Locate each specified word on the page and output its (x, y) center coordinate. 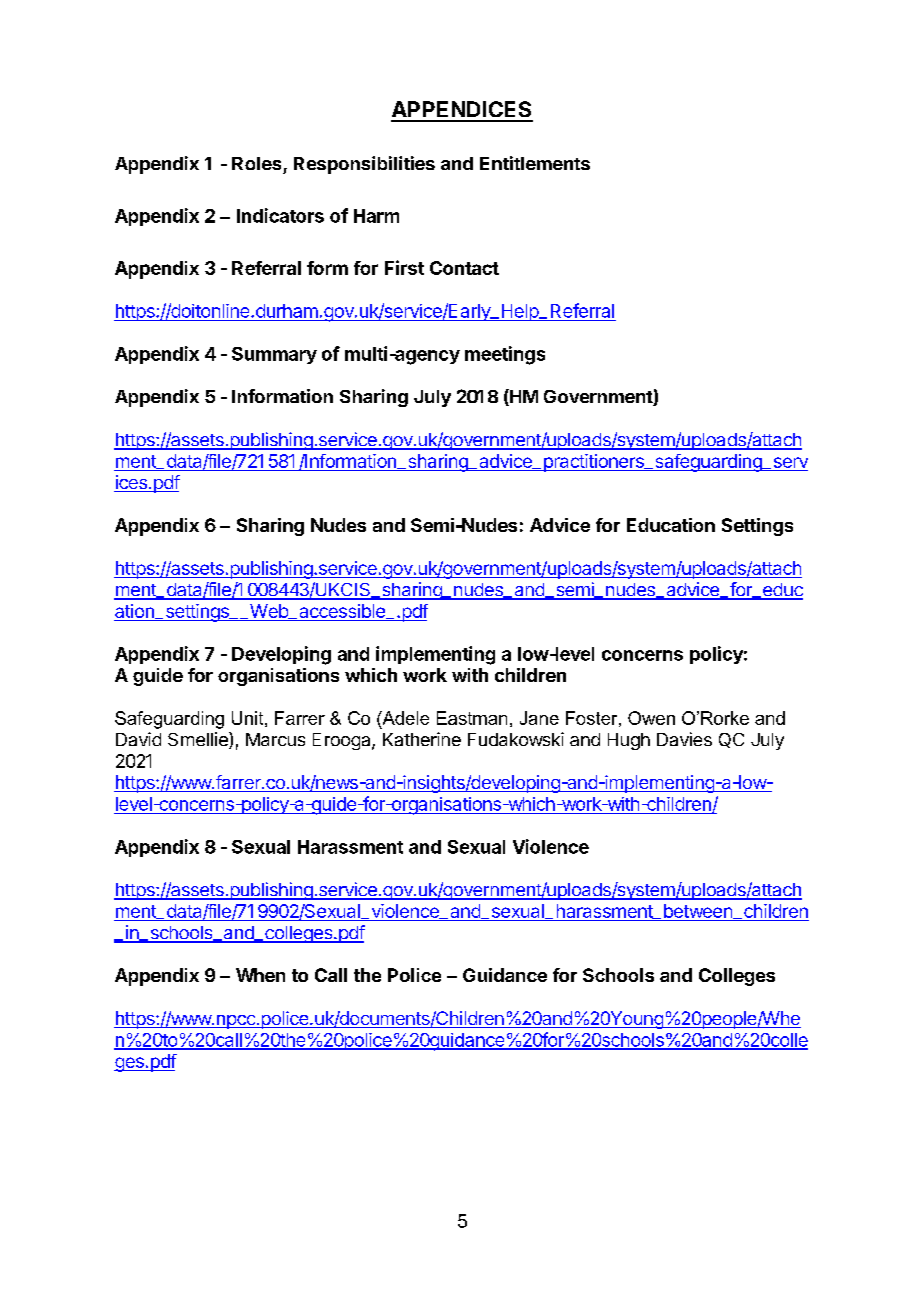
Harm (376, 216)
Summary (274, 355)
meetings (505, 355)
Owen (651, 718)
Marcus (275, 739)
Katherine (422, 739)
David (138, 739)
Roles (256, 163)
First (404, 267)
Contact (464, 268)
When (260, 975)
